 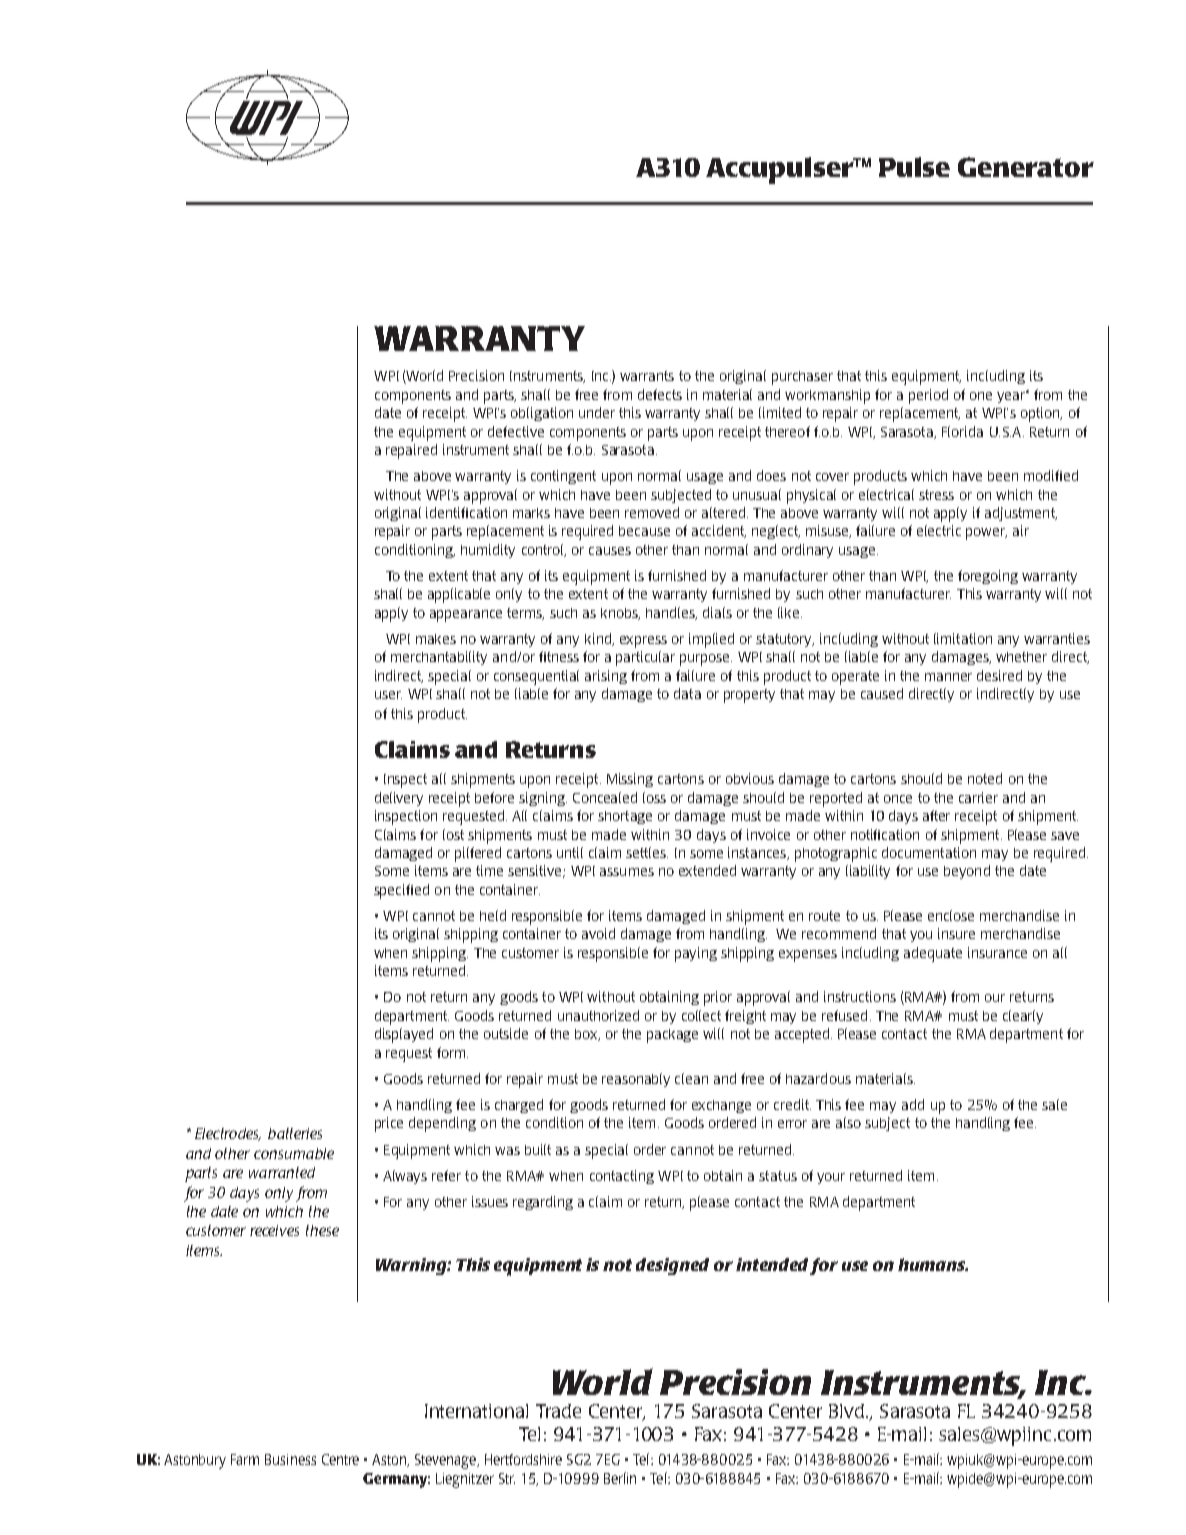 What do you see at coordinates (1026, 167) in the screenshot?
I see `Generator` at bounding box center [1026, 167].
